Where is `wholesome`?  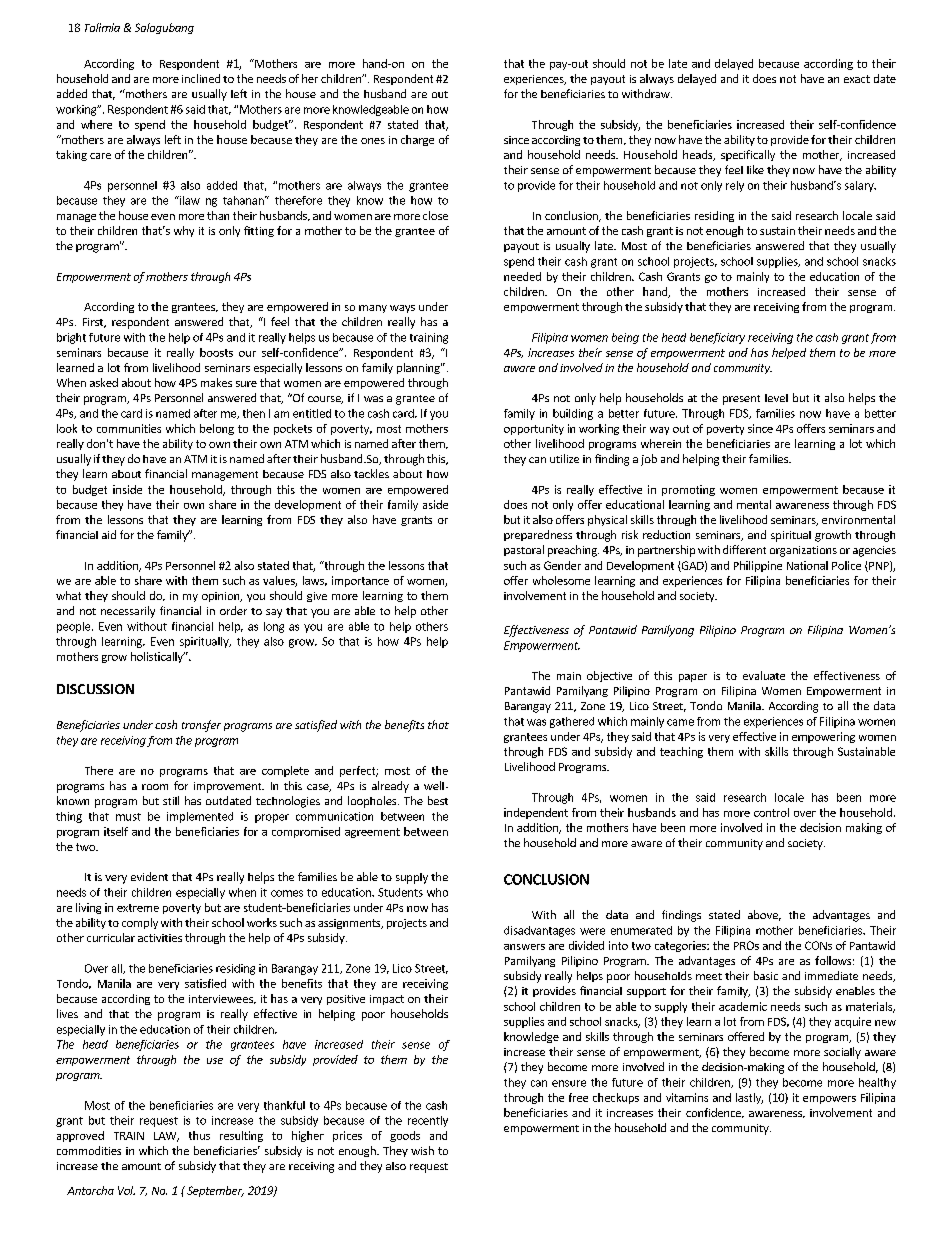 wholesome is located at coordinates (561, 580).
